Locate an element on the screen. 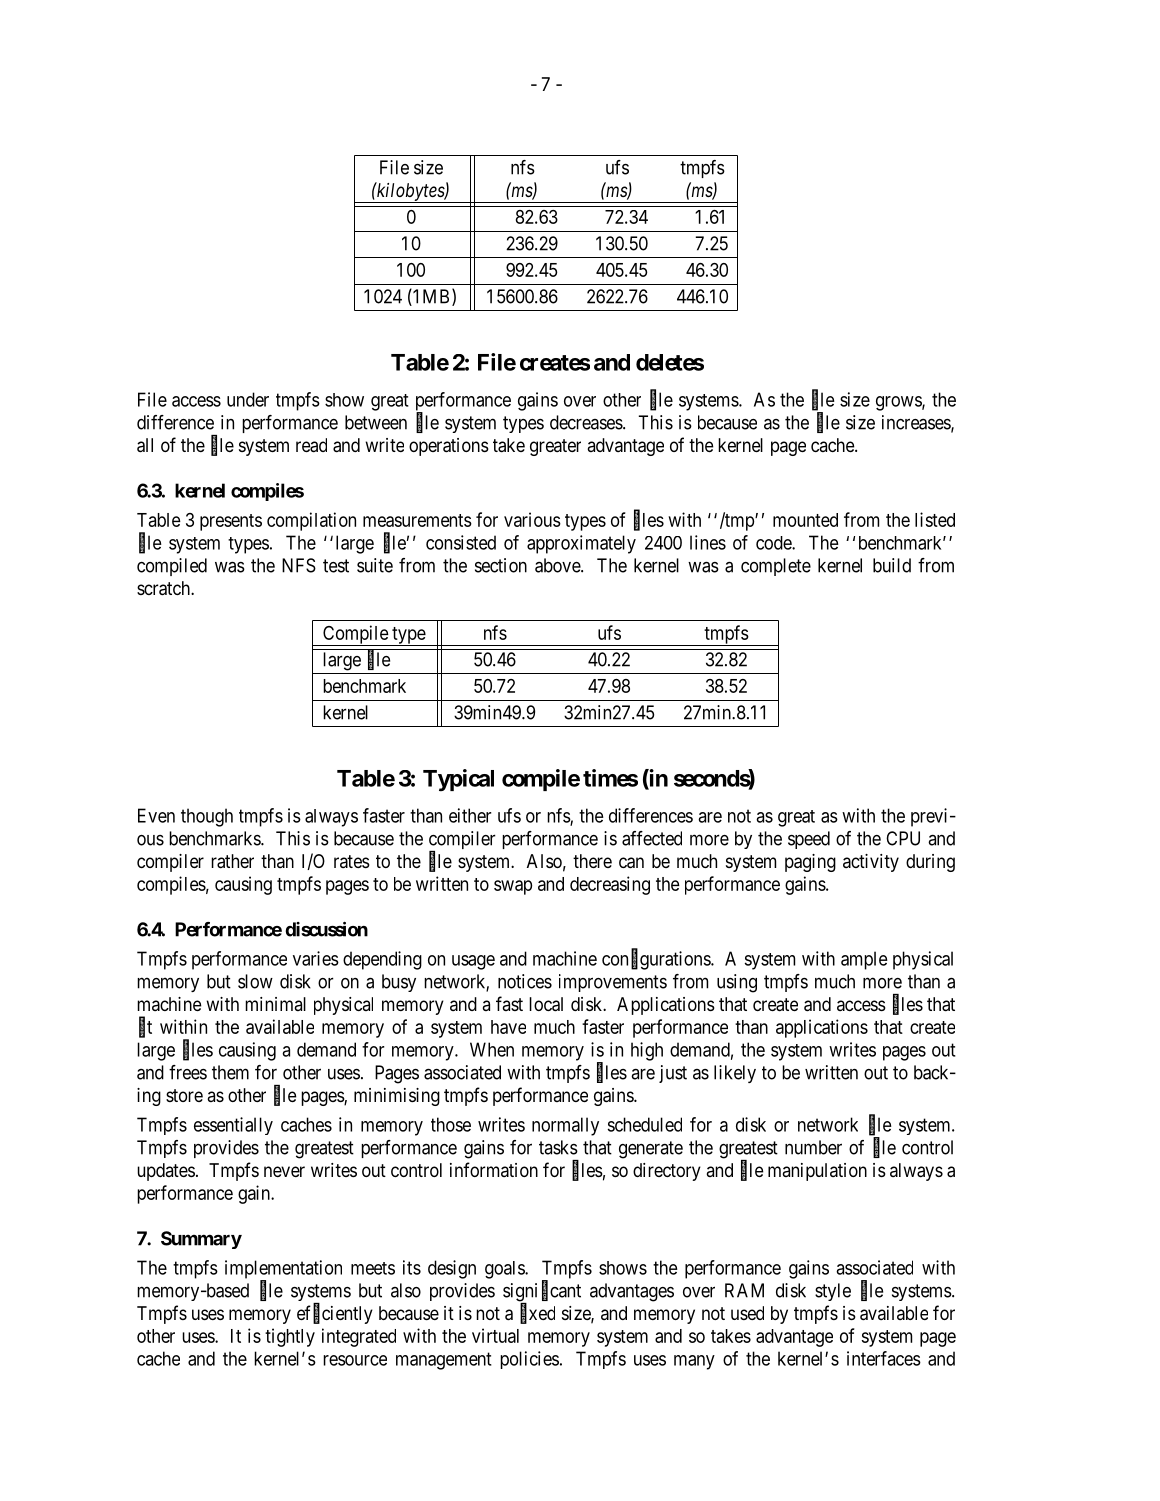 Image resolution: width=1160 pixels, height=1501 pixels. Typical is located at coordinates (458, 780).
